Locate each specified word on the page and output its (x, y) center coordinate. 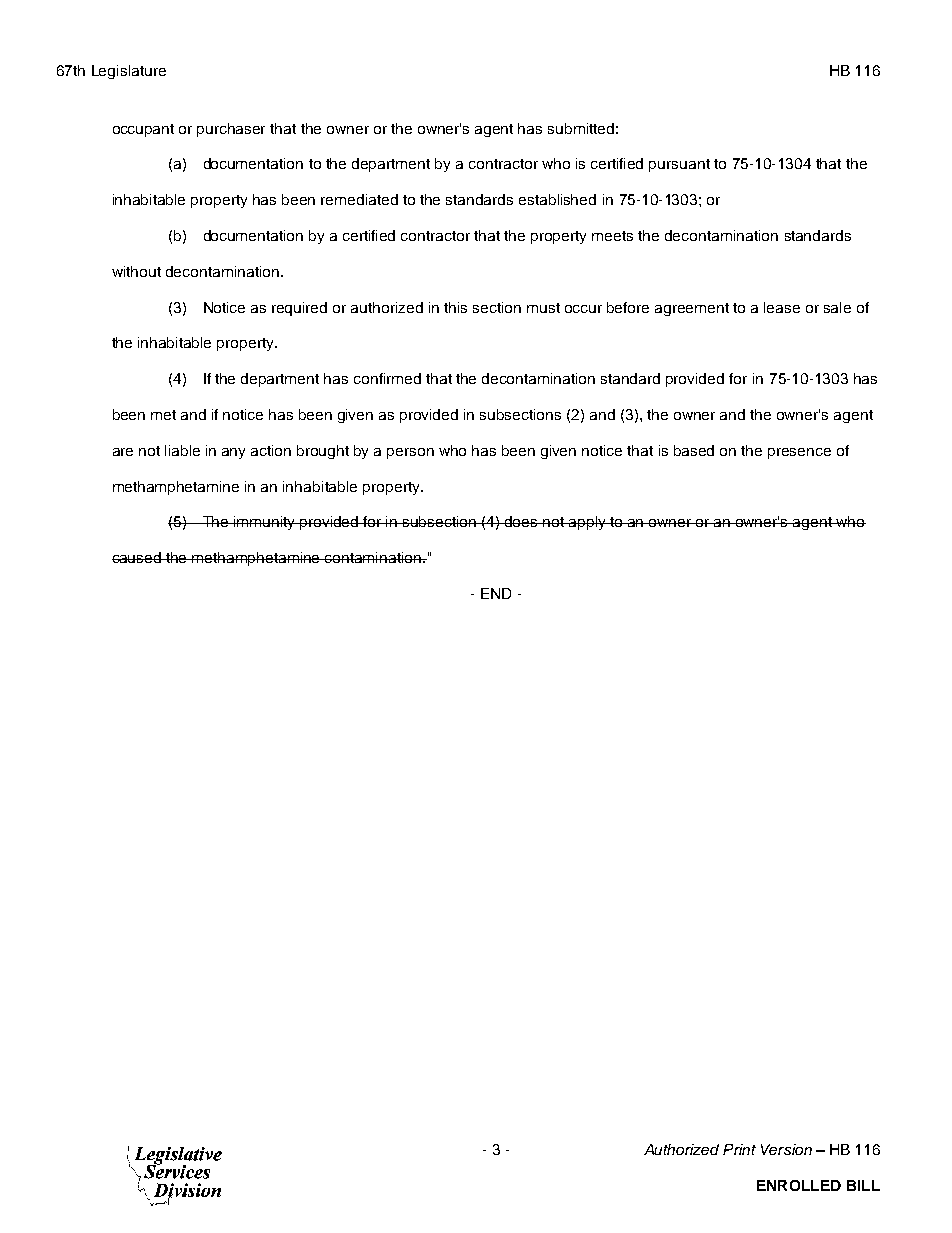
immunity (265, 523)
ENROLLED (799, 1185)
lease (782, 307)
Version (786, 1149)
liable (182, 450)
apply (587, 523)
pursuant (679, 165)
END (496, 593)
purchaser (231, 130)
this (455, 307)
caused (138, 557)
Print (739, 1149)
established (557, 199)
